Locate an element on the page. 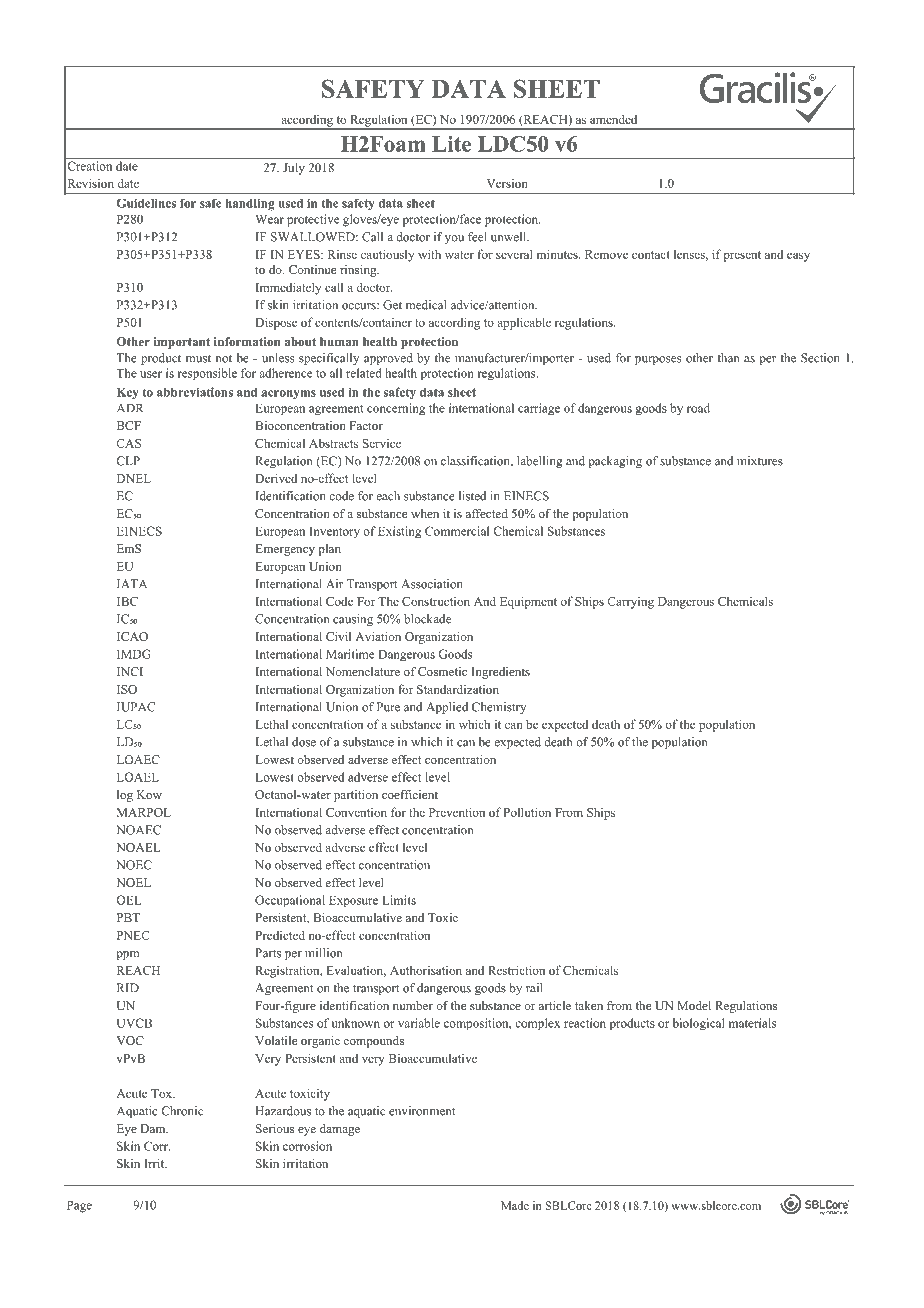 This page has width=924, height=1308. Model is located at coordinates (694, 1005).
